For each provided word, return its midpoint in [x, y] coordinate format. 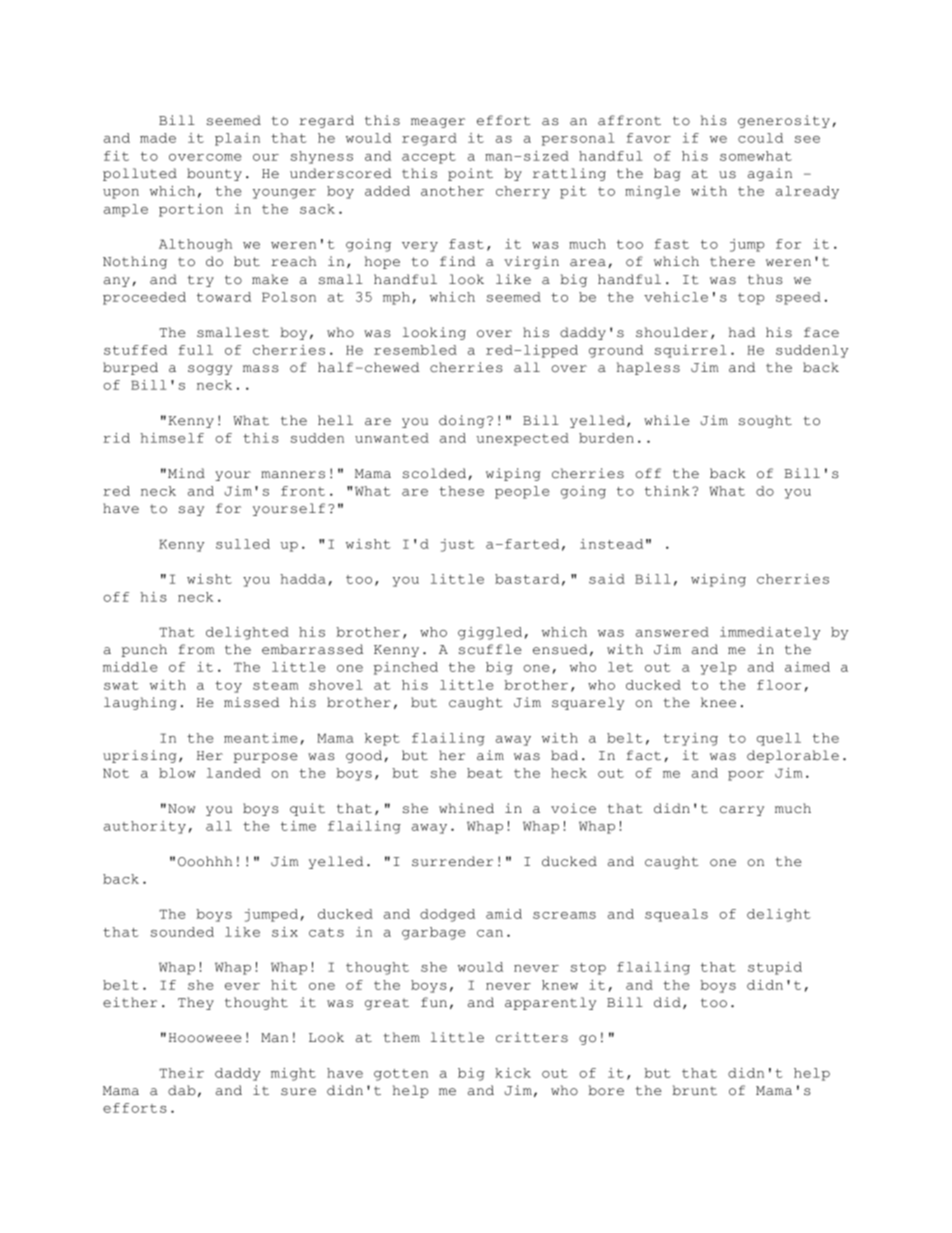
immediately [770, 633]
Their [181, 1073]
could [760, 138]
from [196, 649]
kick [513, 1073]
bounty [214, 174]
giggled [490, 633]
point [470, 174]
